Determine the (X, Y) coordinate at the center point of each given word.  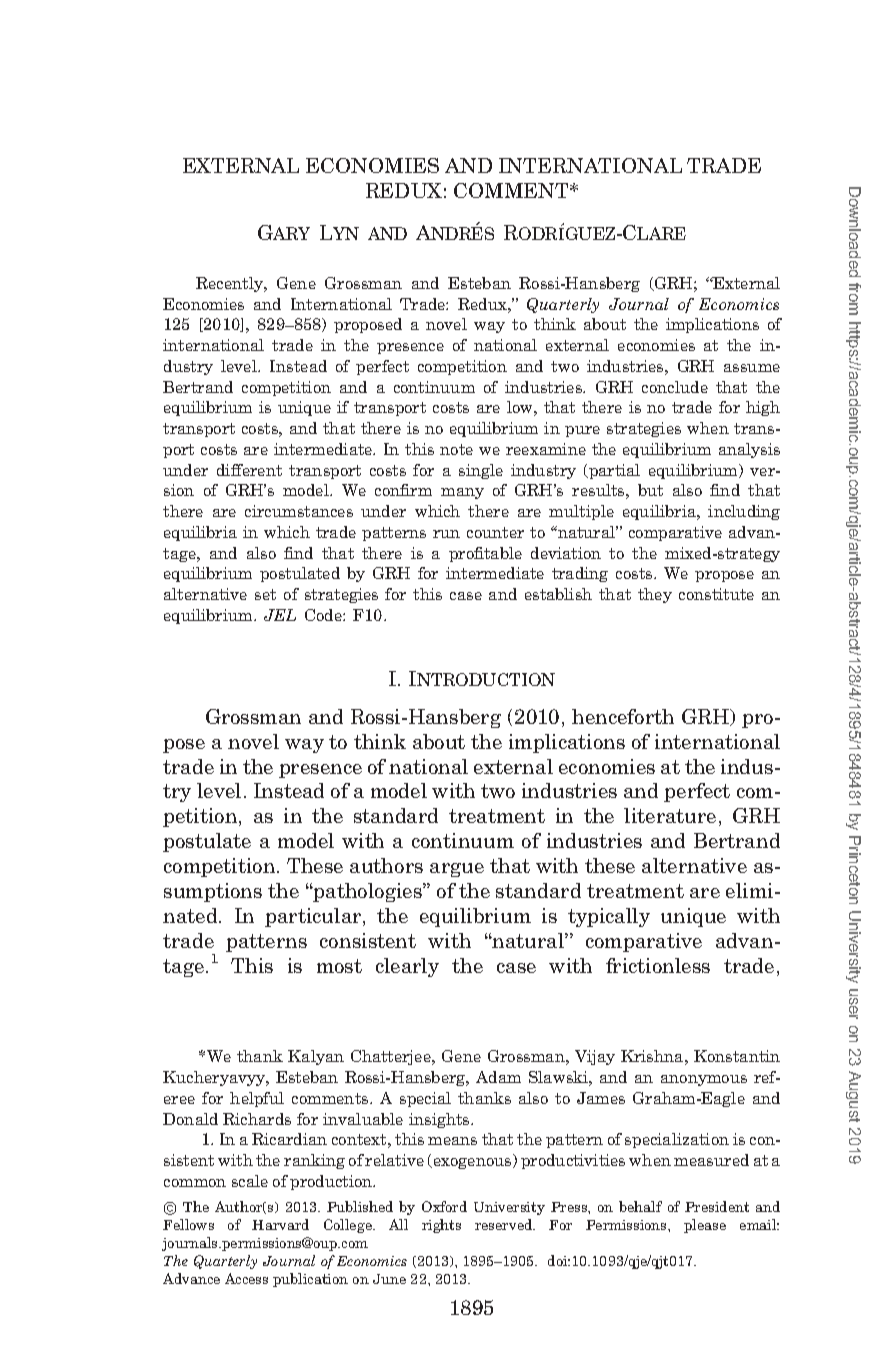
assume (752, 368)
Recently (231, 284)
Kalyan (316, 1057)
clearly (407, 967)
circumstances (299, 511)
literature (670, 815)
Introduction (482, 678)
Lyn (339, 232)
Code (324, 615)
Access (246, 1278)
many (462, 493)
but (650, 490)
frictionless (658, 965)
